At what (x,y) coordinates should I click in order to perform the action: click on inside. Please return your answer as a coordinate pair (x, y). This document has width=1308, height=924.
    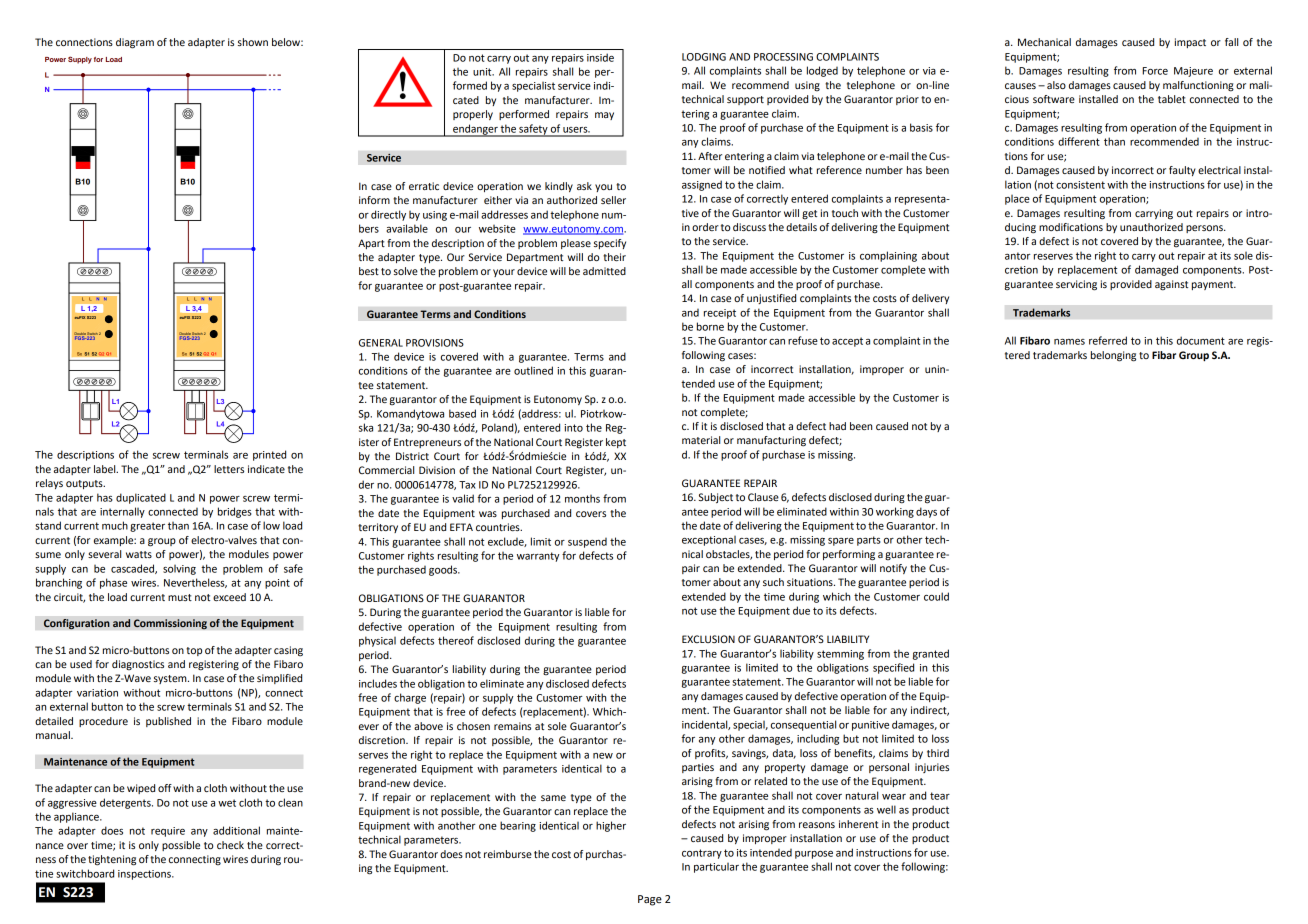
    Looking at the image, I should click on (600, 57).
